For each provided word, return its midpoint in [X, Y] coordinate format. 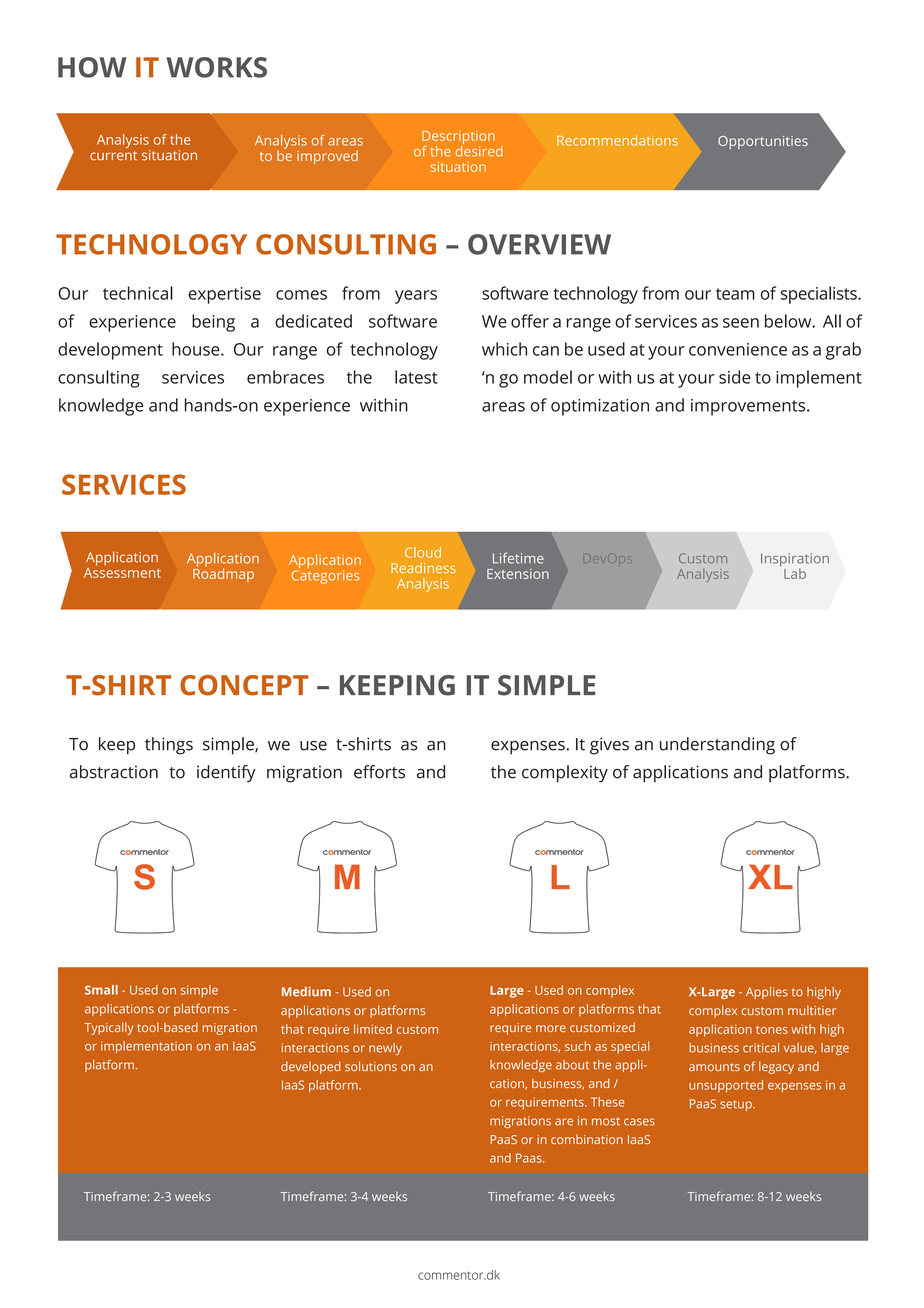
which [504, 349]
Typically [109, 1028]
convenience [738, 349]
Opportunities [763, 142]
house [197, 349]
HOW [92, 67]
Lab [795, 573]
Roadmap [223, 574]
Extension [518, 574]
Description [458, 139]
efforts [379, 772]
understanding [717, 746]
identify [226, 774]
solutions [371, 1066]
